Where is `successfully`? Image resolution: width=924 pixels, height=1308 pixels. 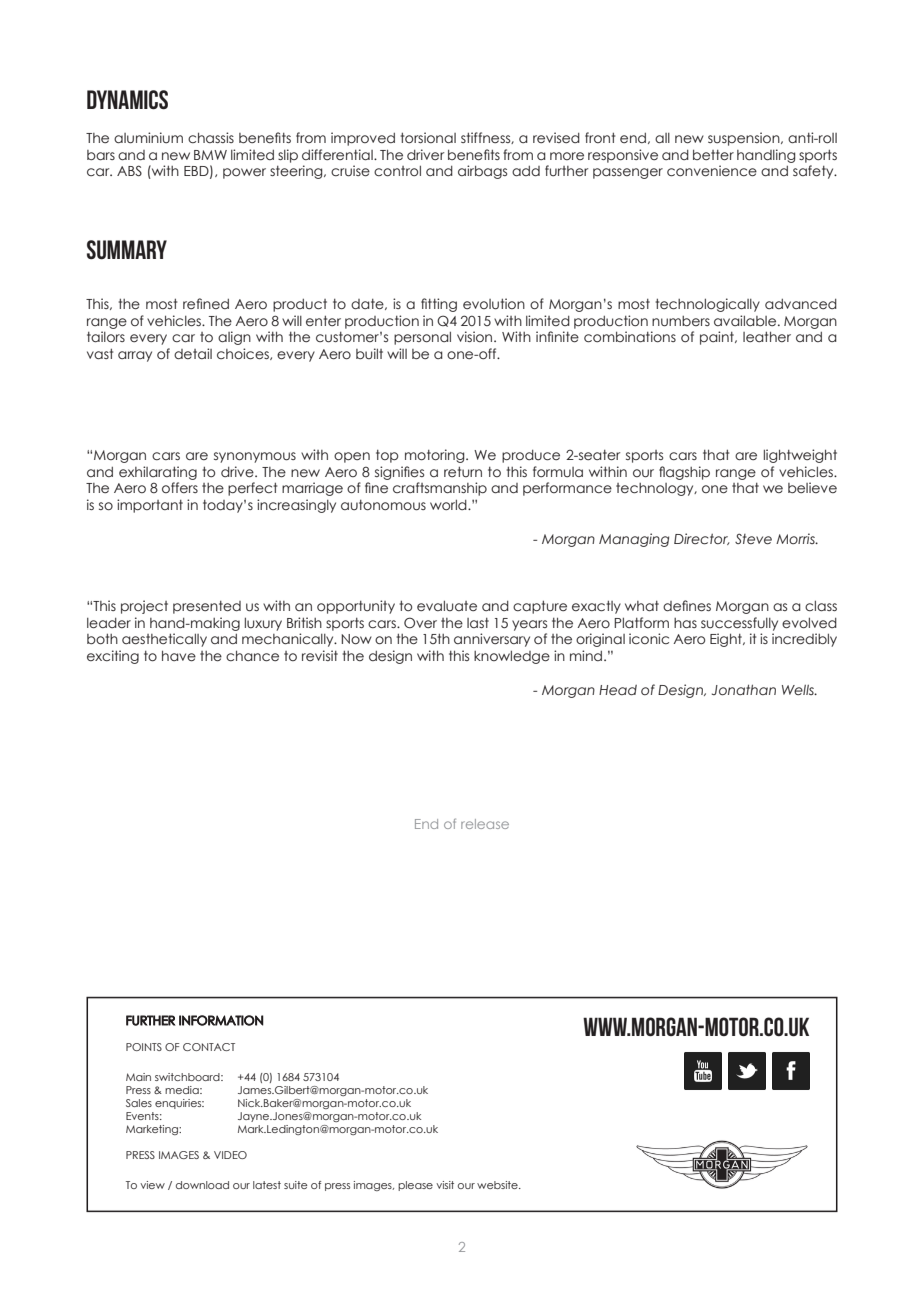 successfully is located at coordinates (739, 624).
